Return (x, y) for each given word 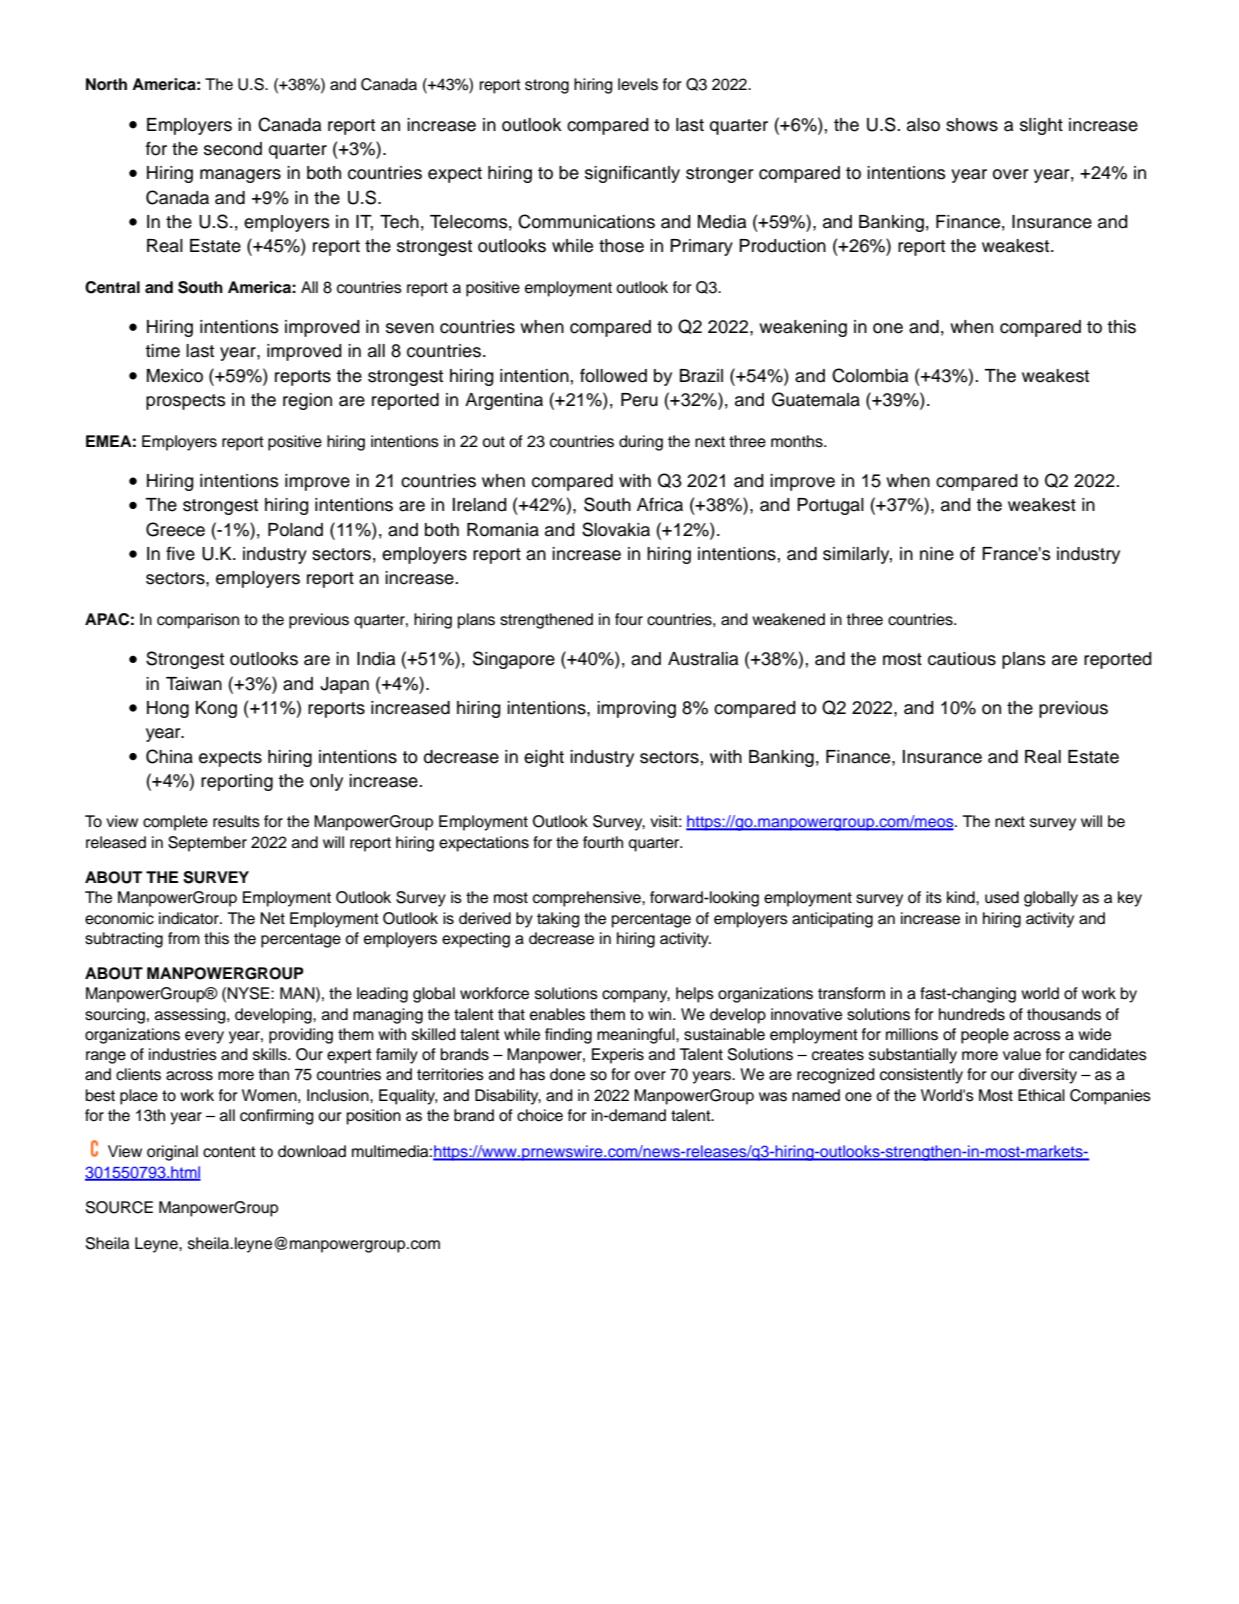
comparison (198, 621)
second (233, 149)
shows (972, 125)
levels (638, 84)
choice (540, 1115)
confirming (277, 1117)
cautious (962, 659)
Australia (703, 659)
